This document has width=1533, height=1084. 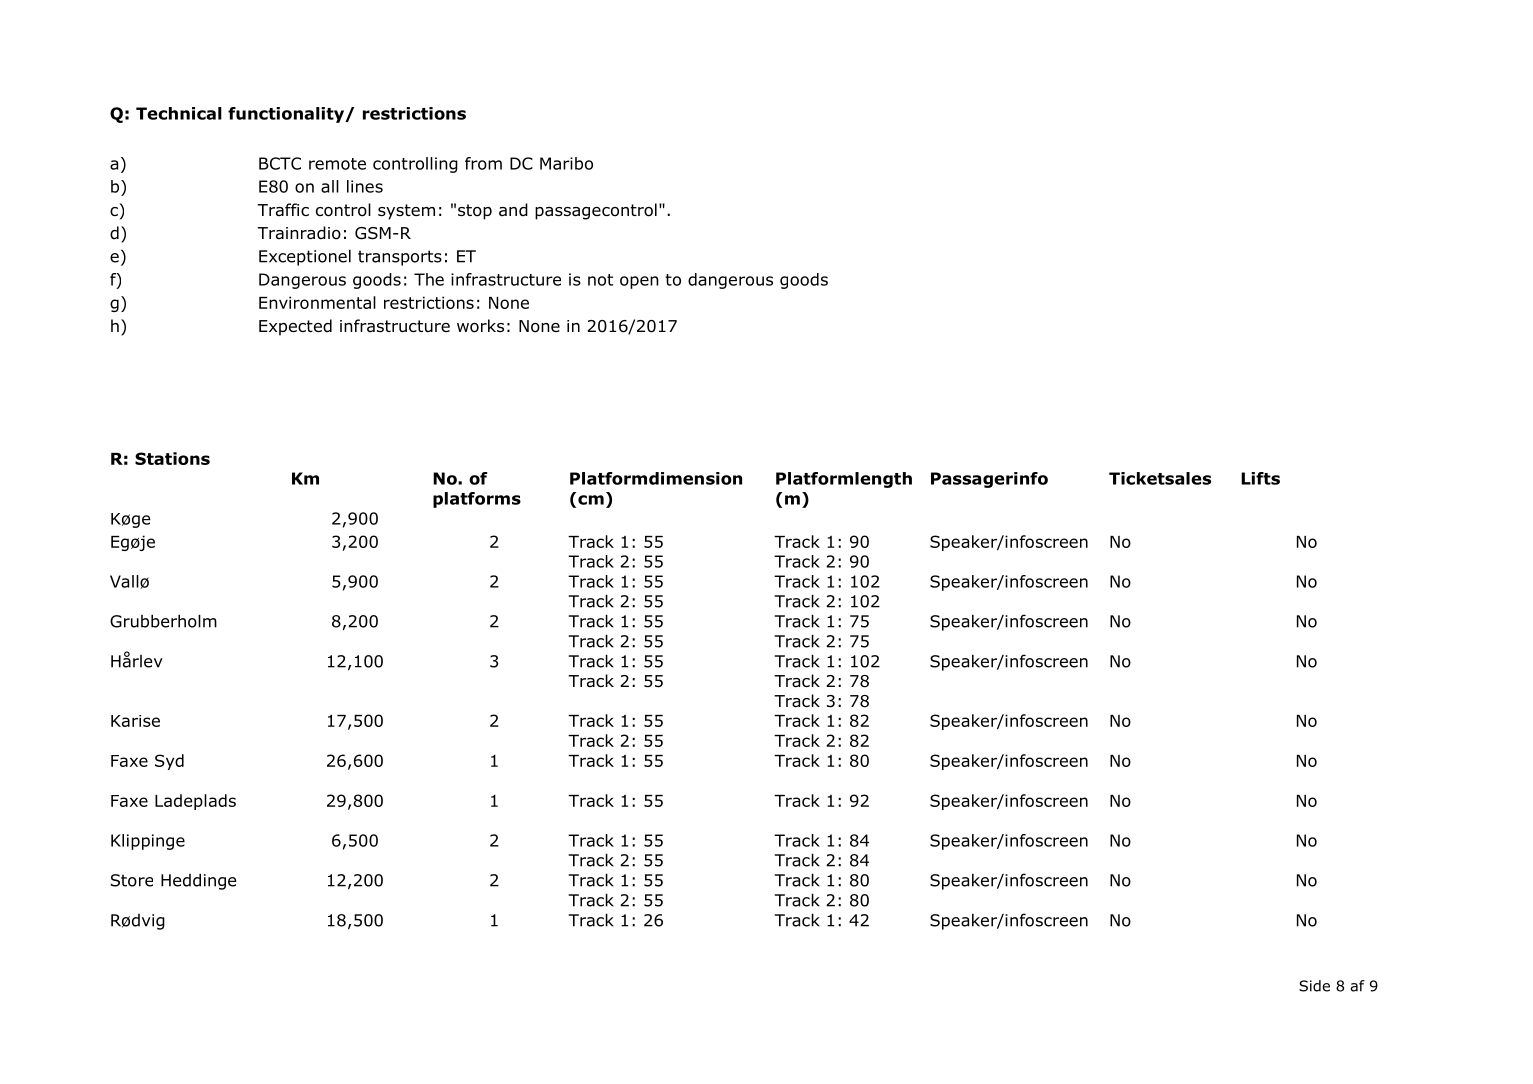 What do you see at coordinates (480, 326) in the document?
I see `works` at bounding box center [480, 326].
